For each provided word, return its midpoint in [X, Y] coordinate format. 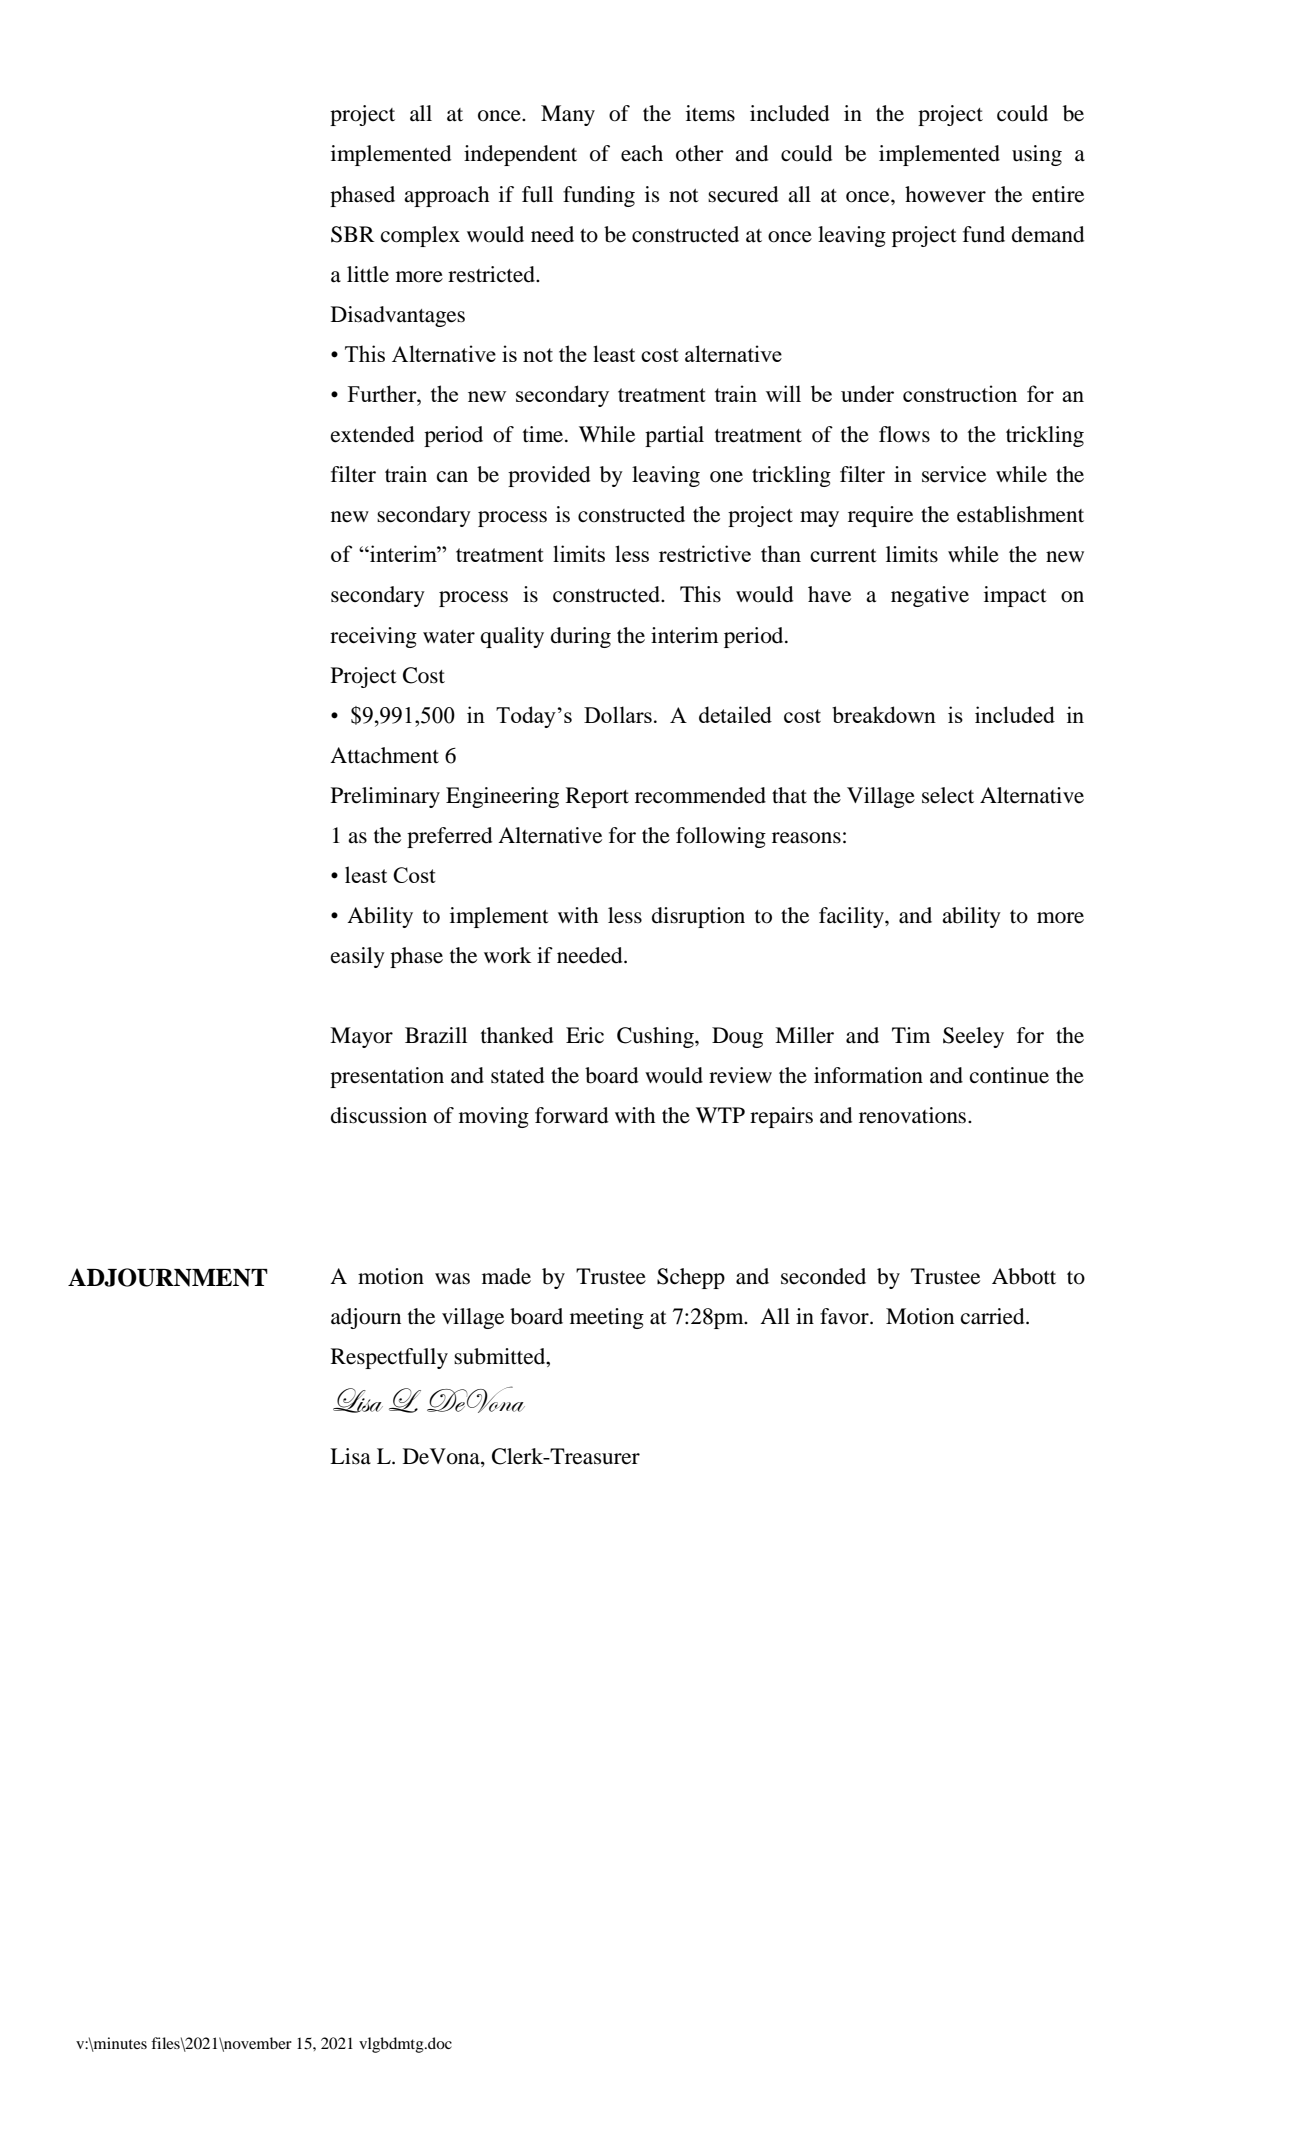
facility [852, 917]
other [700, 153]
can [452, 477]
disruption [698, 917]
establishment [1020, 514]
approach [446, 196]
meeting [607, 1318]
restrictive [705, 553]
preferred [449, 837]
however [945, 194]
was [452, 1279]
